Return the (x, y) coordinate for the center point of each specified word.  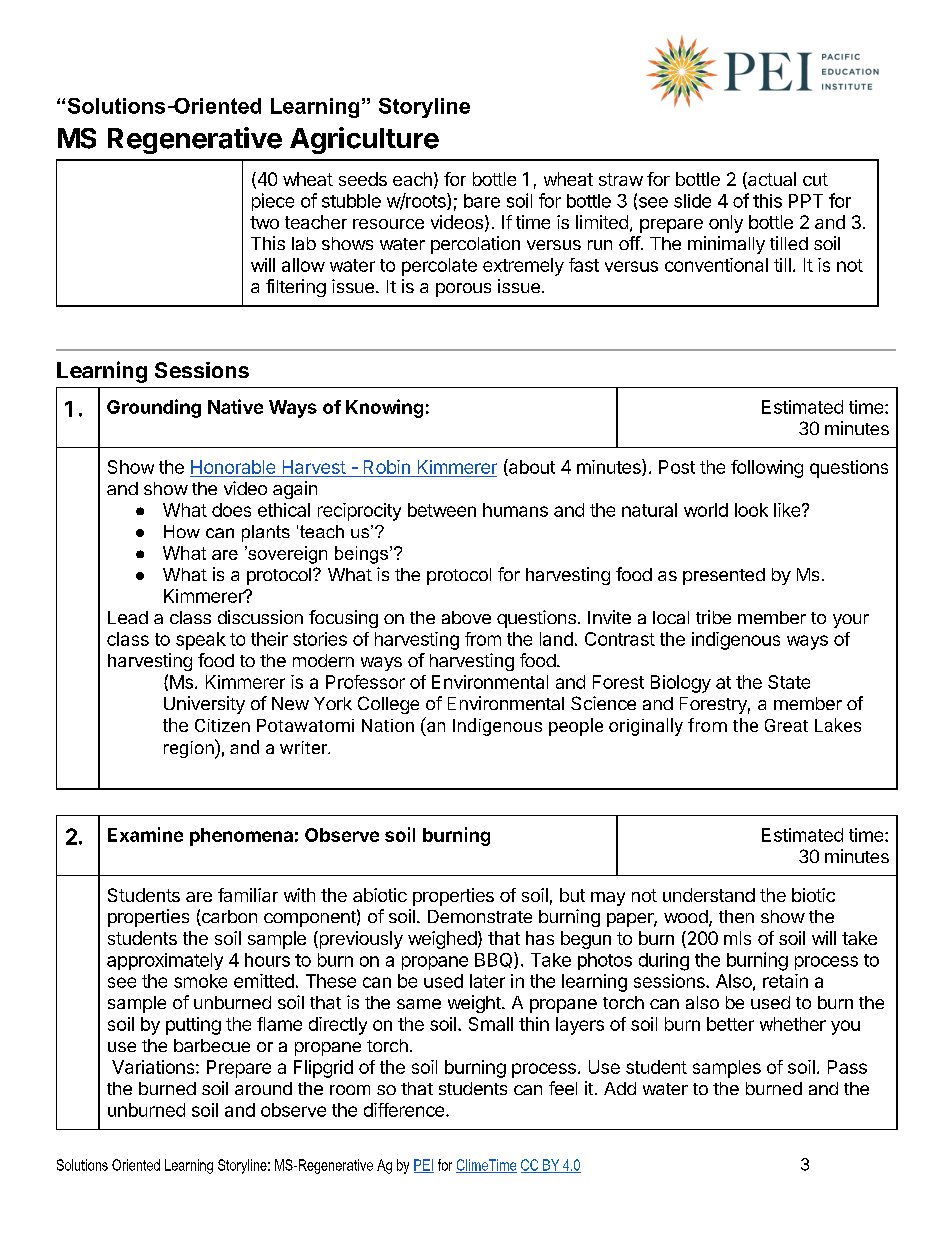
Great (786, 725)
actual (771, 180)
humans (515, 510)
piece (273, 202)
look (751, 510)
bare (482, 201)
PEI (424, 1166)
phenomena (241, 837)
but (572, 895)
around (263, 1088)
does (231, 510)
